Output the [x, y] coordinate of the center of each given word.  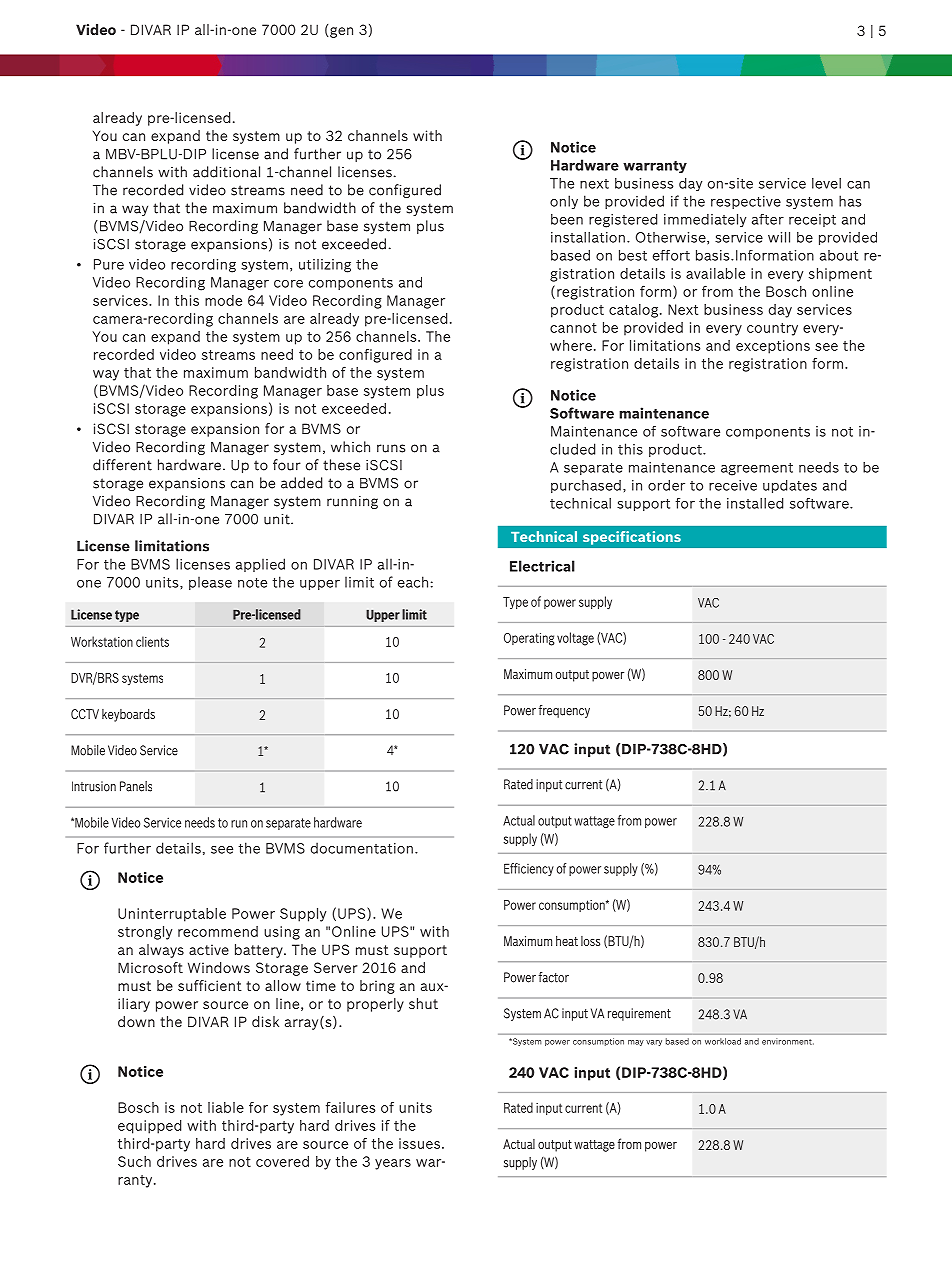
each [413, 582]
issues [419, 1143]
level [826, 183]
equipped [149, 1127]
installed [755, 503]
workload [723, 1041]
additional [226, 172]
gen [341, 32]
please [210, 583]
